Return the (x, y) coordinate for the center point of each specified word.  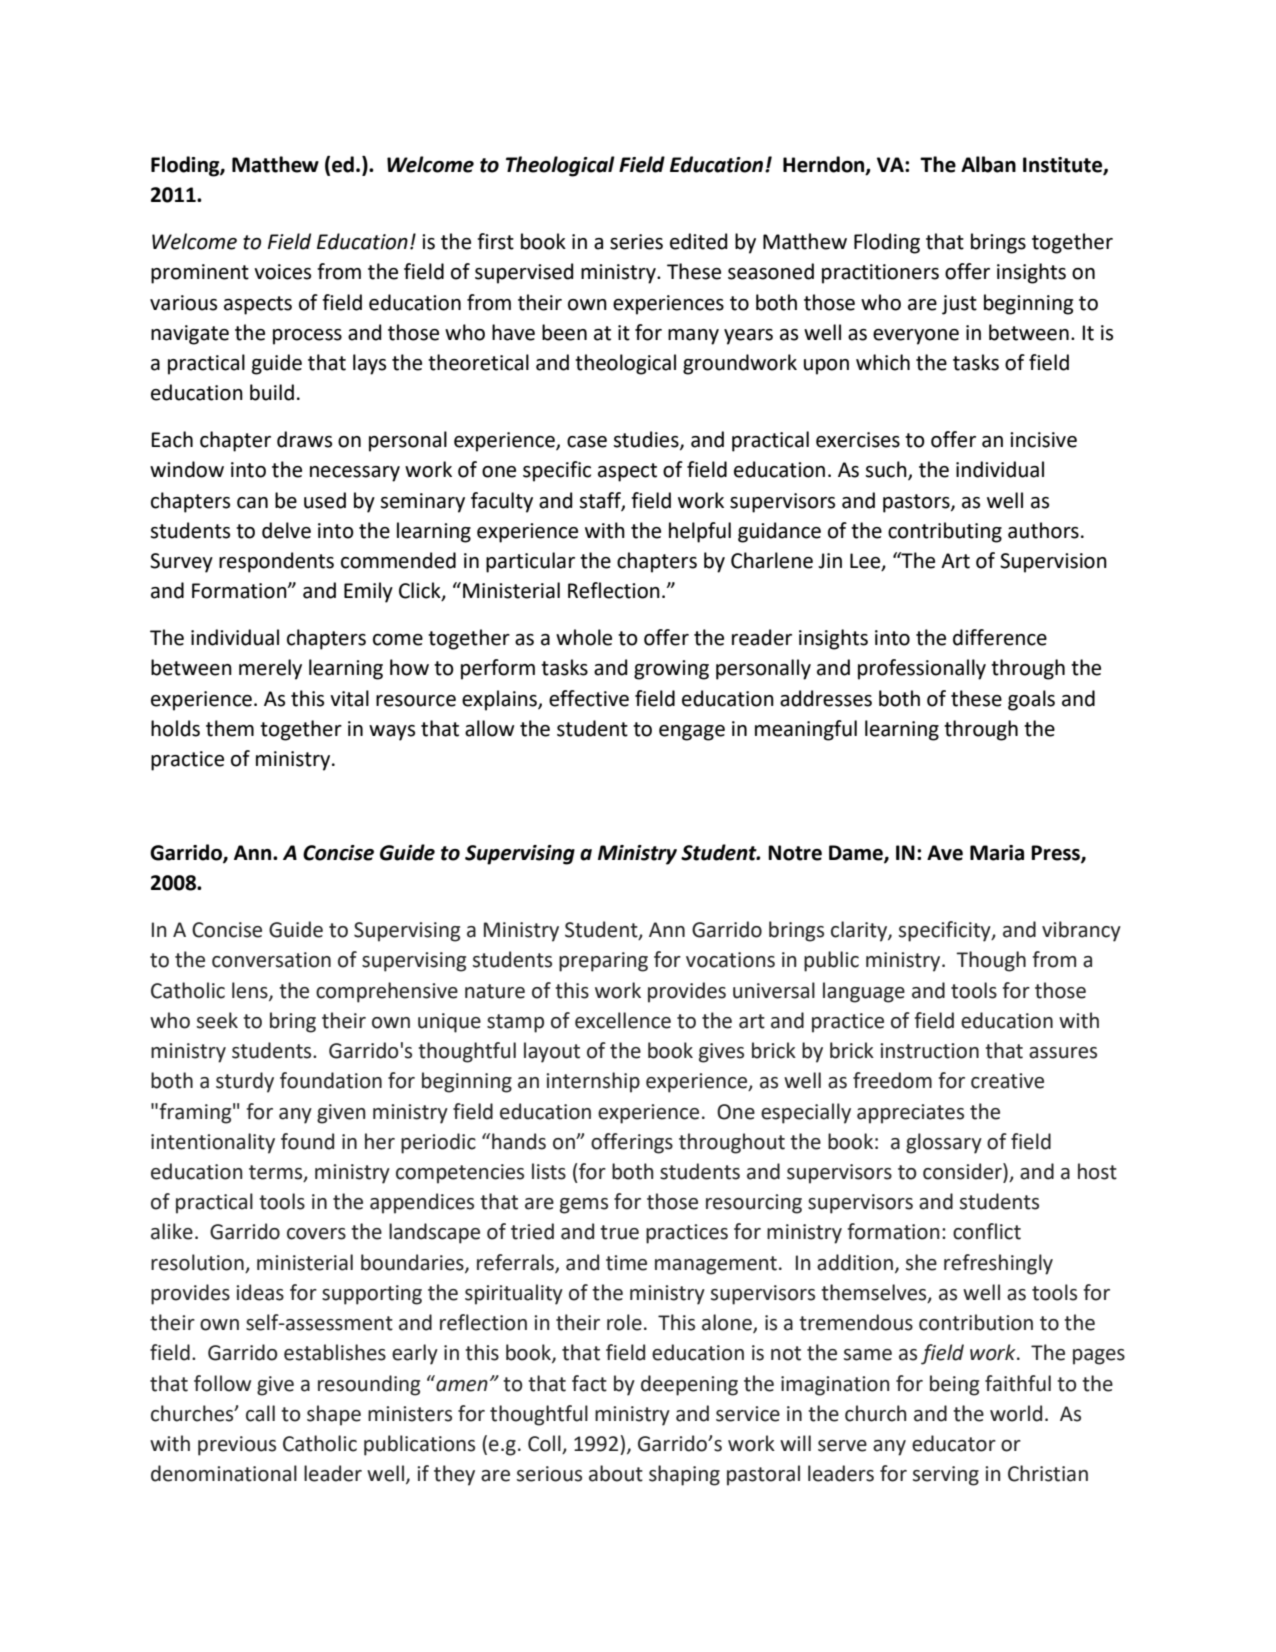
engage (692, 733)
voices (282, 272)
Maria (997, 853)
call (260, 1413)
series (636, 242)
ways (392, 733)
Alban (988, 164)
